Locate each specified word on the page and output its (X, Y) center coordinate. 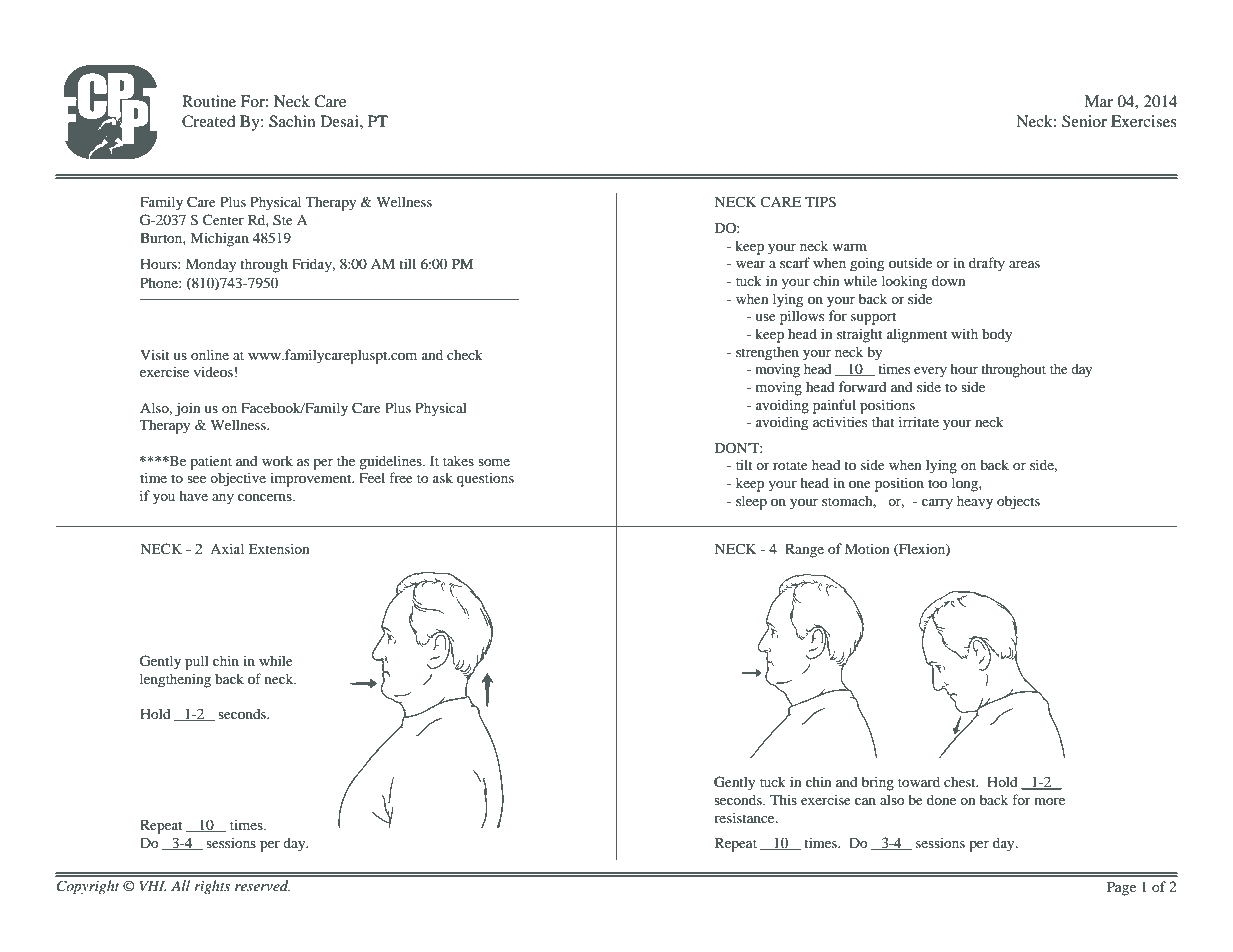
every (930, 372)
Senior (1084, 121)
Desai (340, 121)
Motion (867, 548)
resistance (745, 817)
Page (1121, 888)
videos (213, 371)
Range (804, 551)
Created (209, 121)
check (465, 354)
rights (212, 887)
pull (197, 662)
